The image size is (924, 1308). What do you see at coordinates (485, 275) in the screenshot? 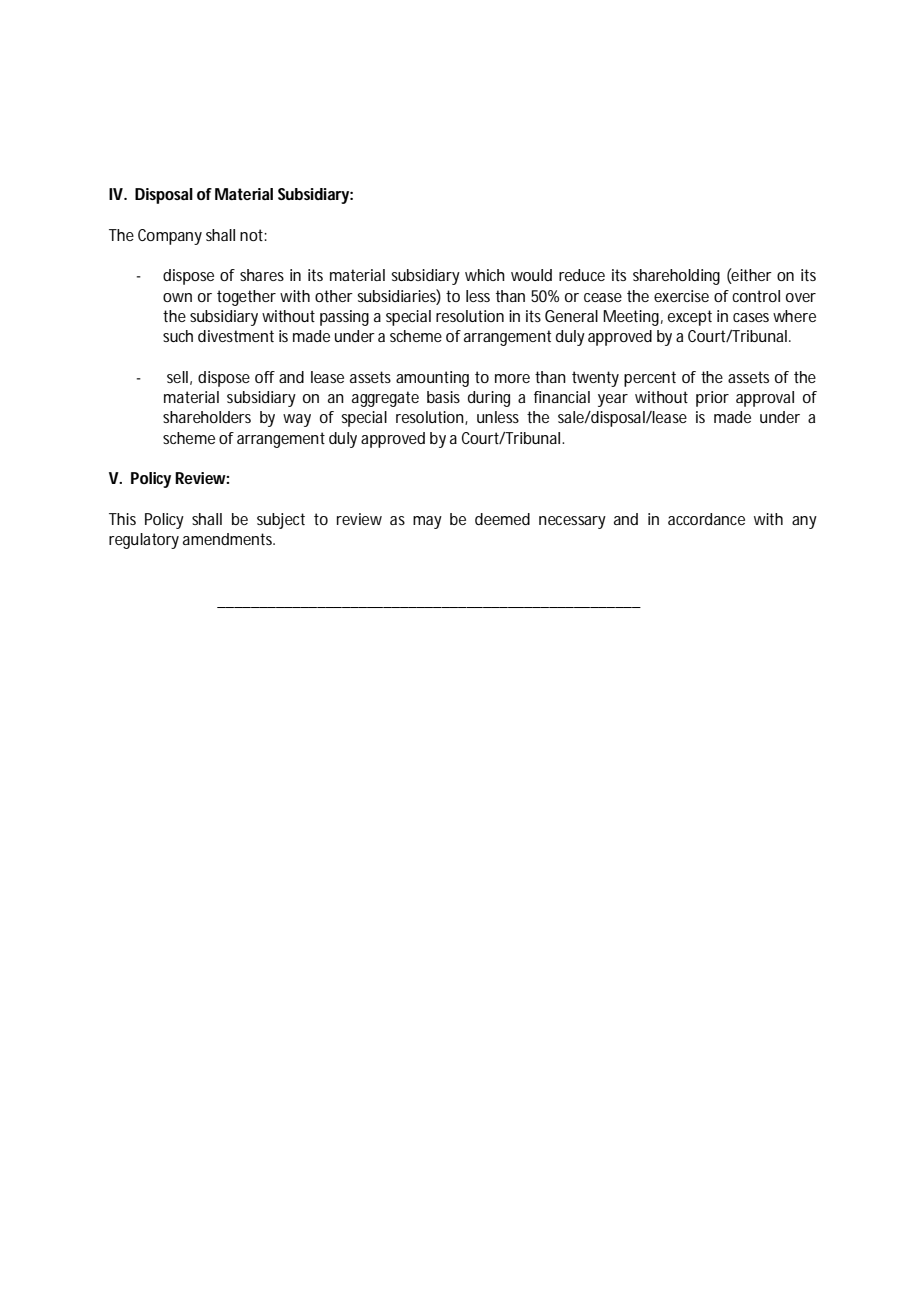
I see `which` at bounding box center [485, 275].
